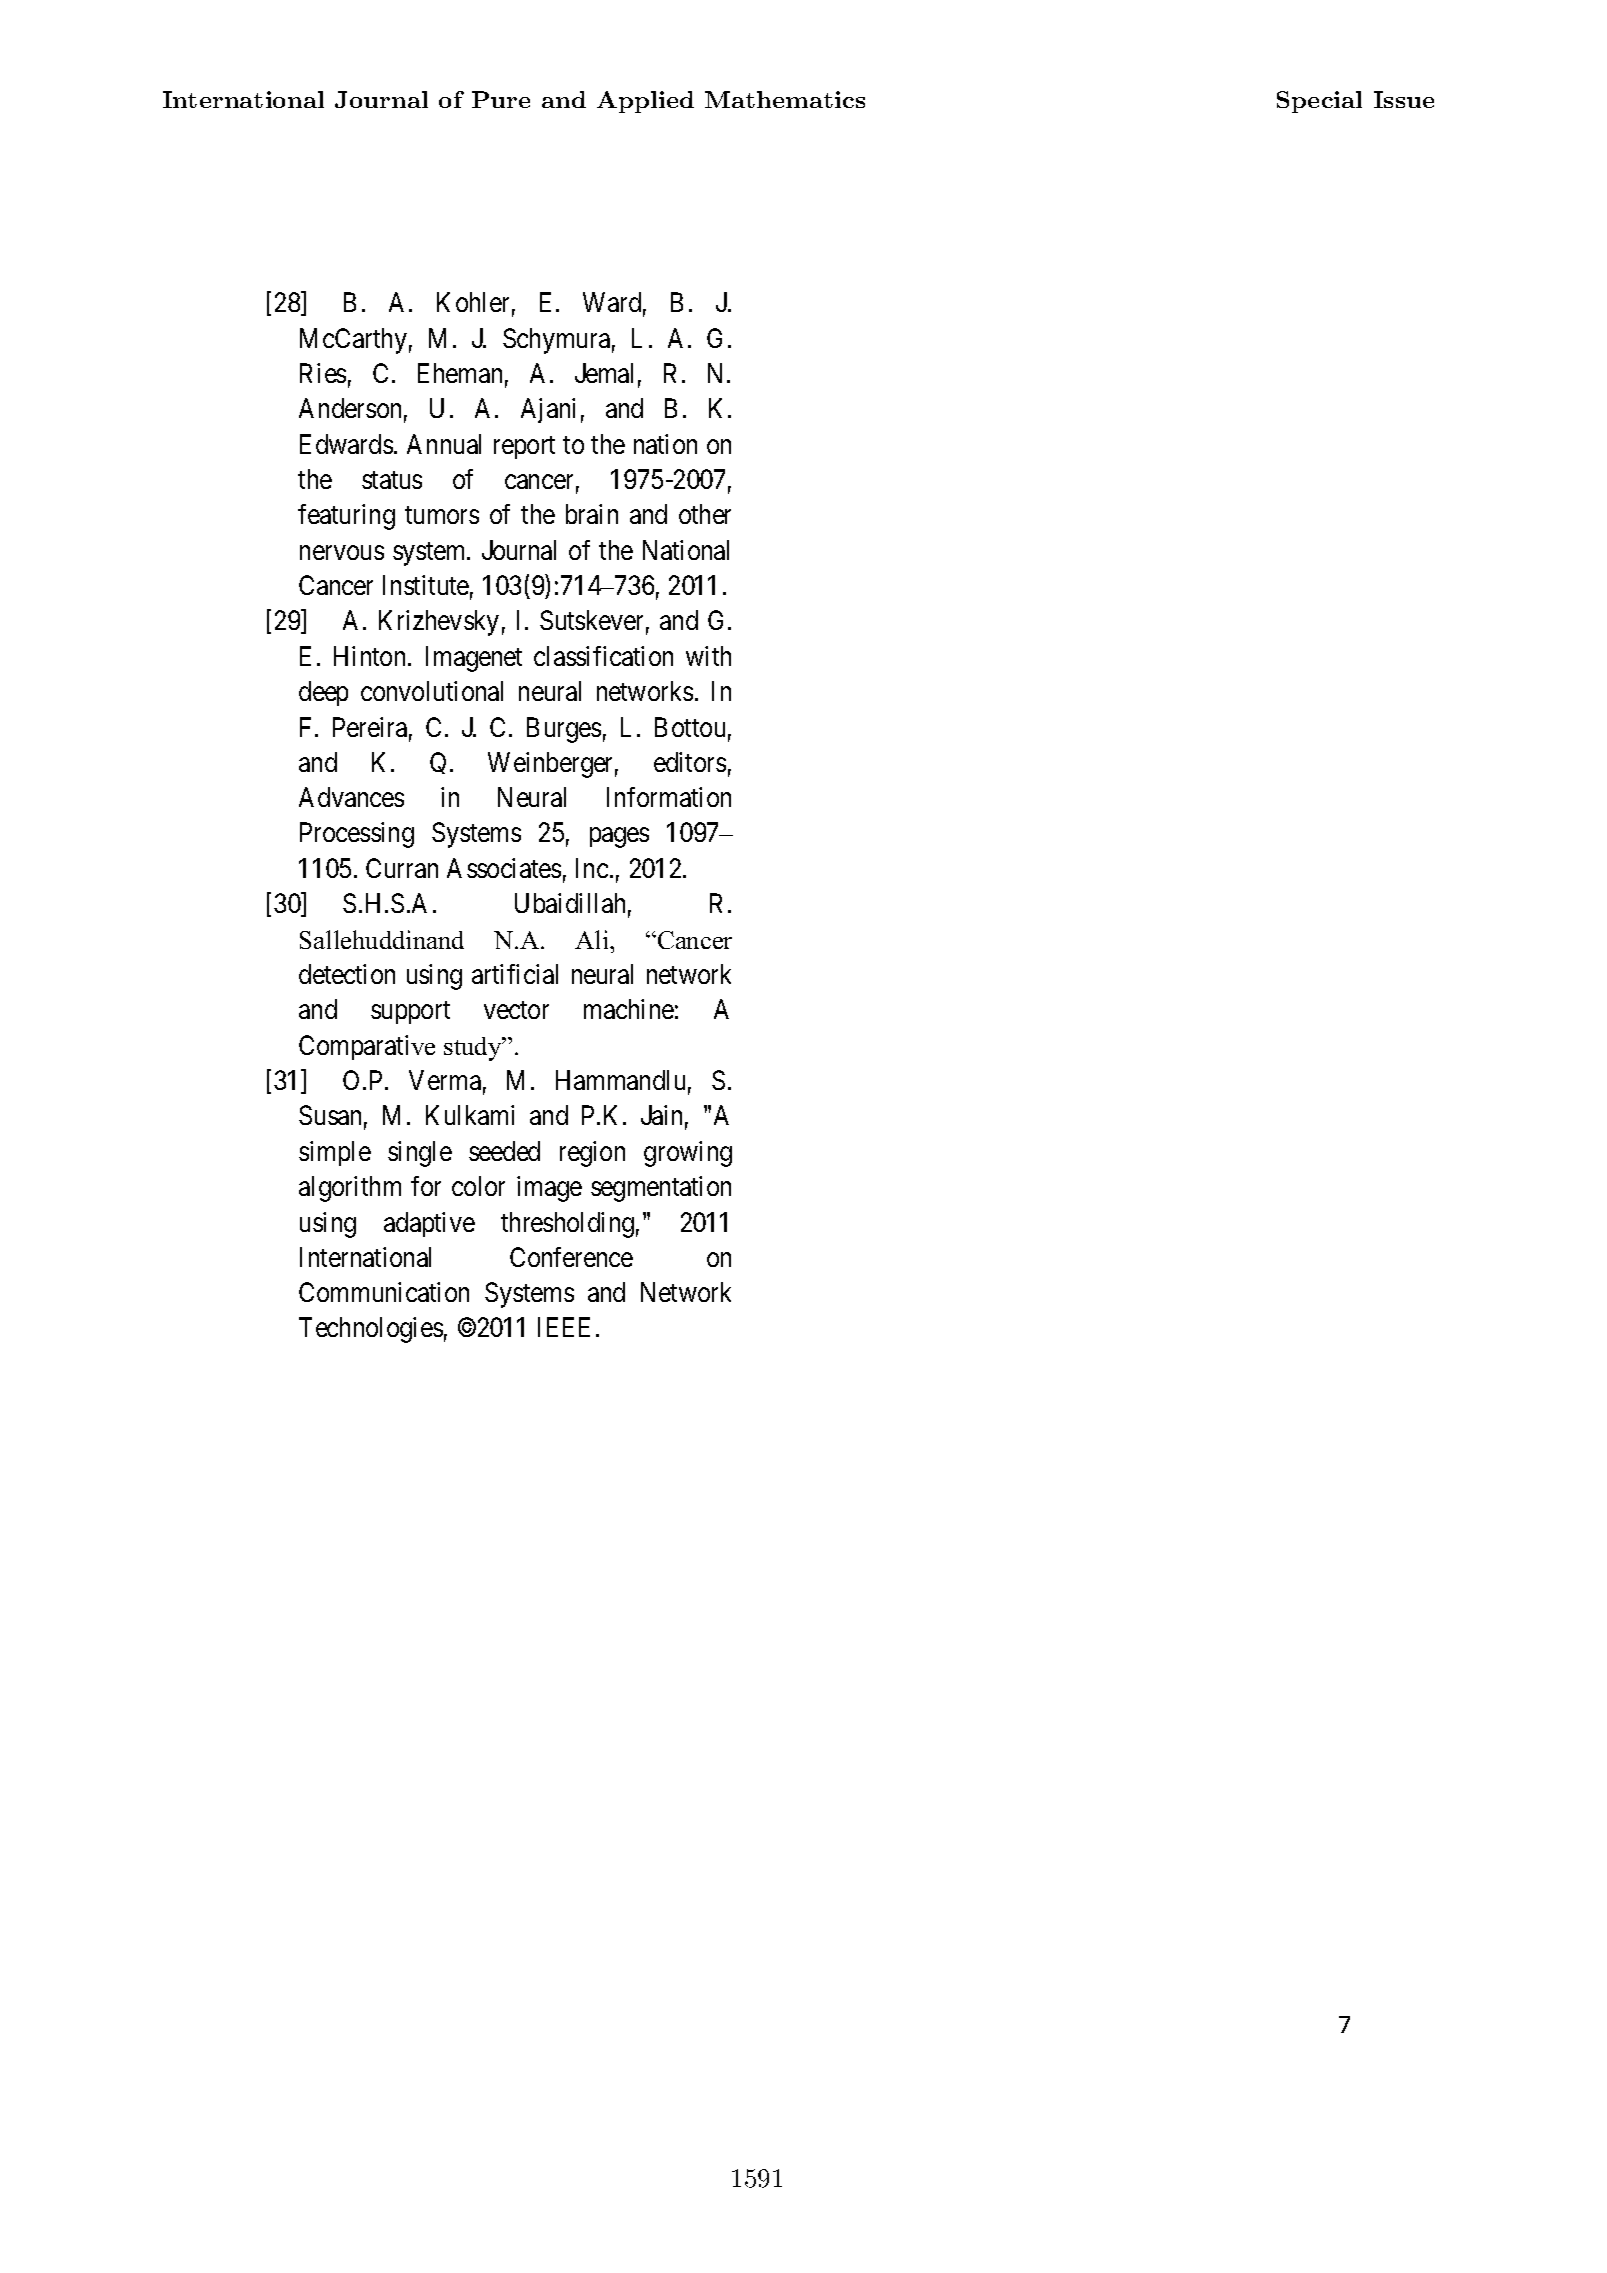  What do you see at coordinates (669, 797) in the image?
I see `Information` at bounding box center [669, 797].
